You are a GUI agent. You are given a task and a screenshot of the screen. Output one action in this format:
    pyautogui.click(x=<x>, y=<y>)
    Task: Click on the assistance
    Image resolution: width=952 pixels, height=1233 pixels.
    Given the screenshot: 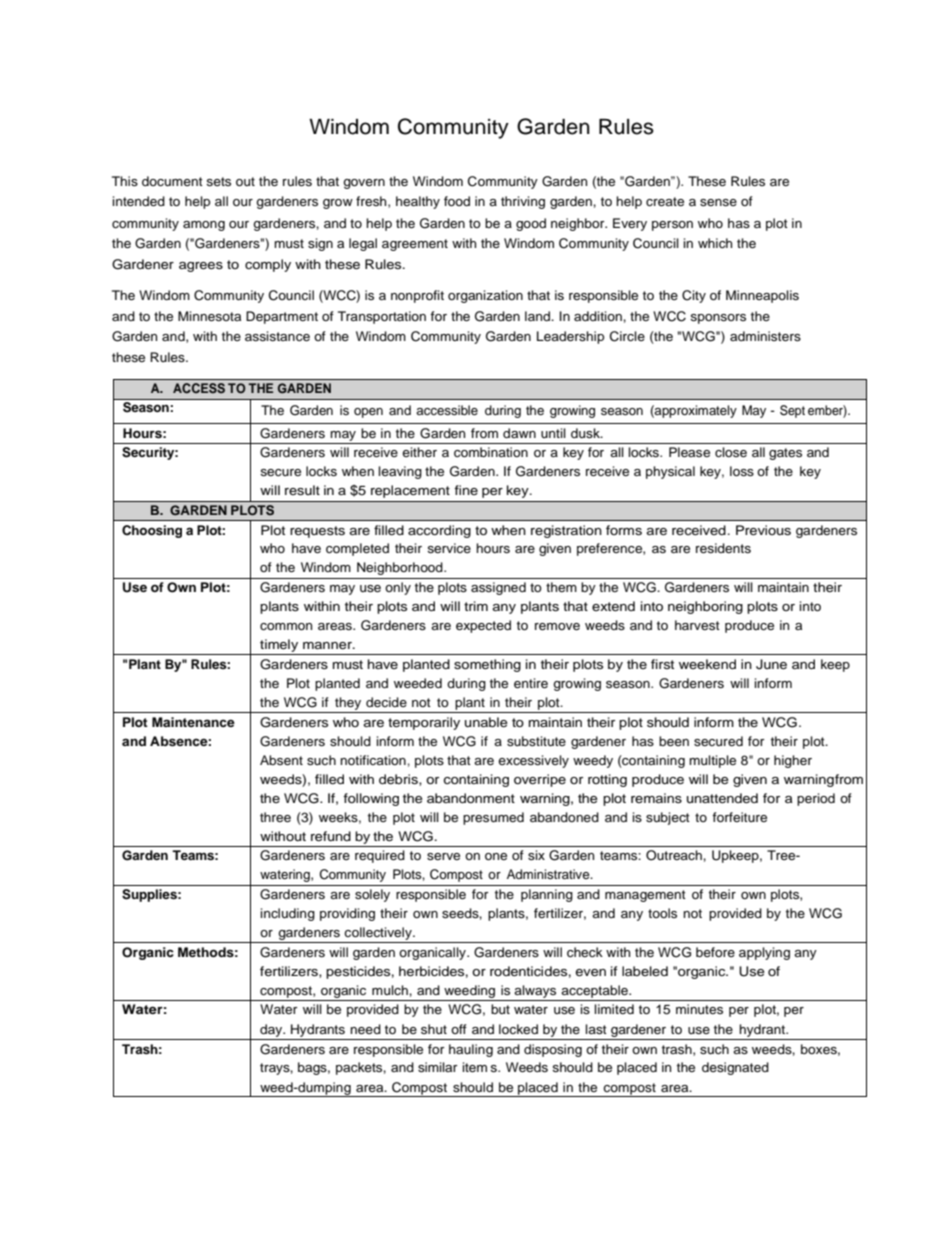 What is the action you would take?
    pyautogui.click(x=277, y=336)
